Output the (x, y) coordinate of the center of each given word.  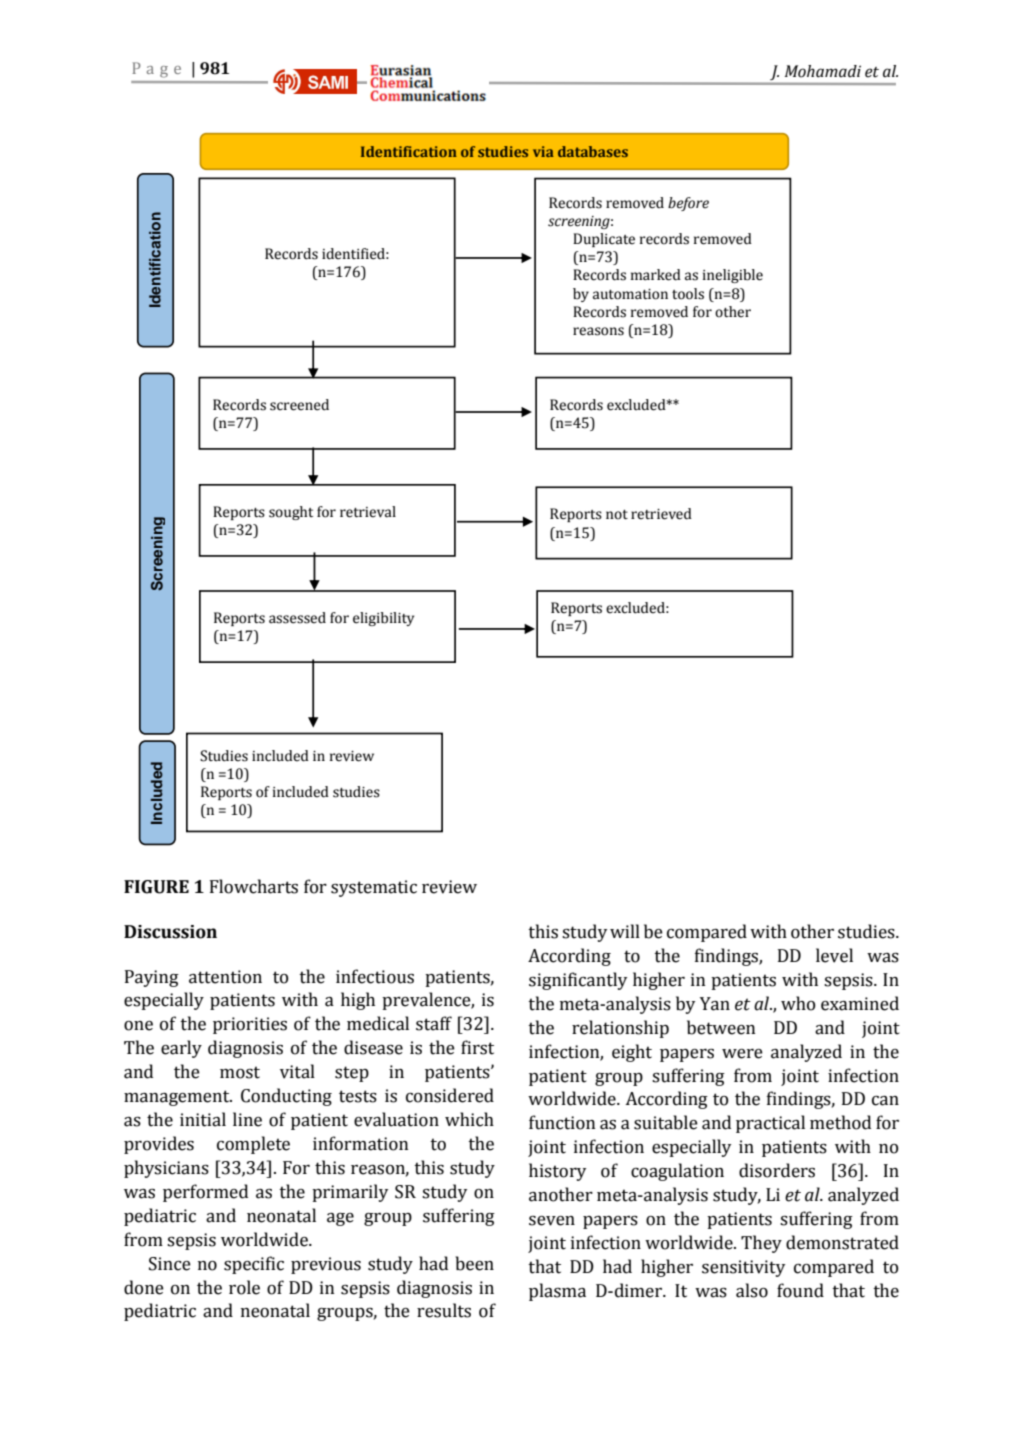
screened (299, 405)
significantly (578, 981)
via (543, 151)
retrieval (368, 512)
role (244, 1287)
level (834, 955)
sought (291, 513)
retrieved (661, 514)
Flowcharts (254, 886)
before (688, 204)
